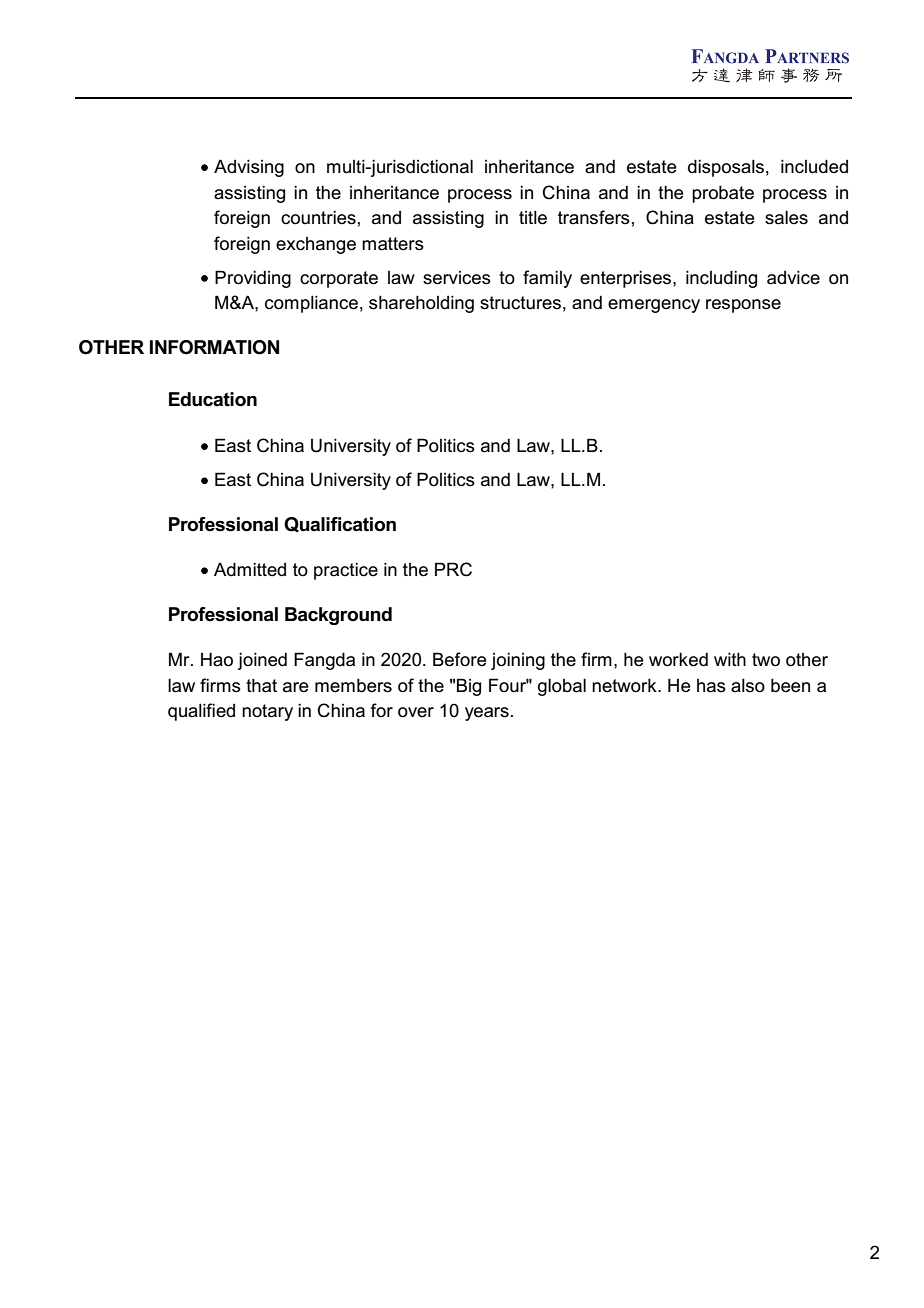 The image size is (924, 1308). Describe the element at coordinates (453, 569) in the screenshot. I see `PRC` at that location.
